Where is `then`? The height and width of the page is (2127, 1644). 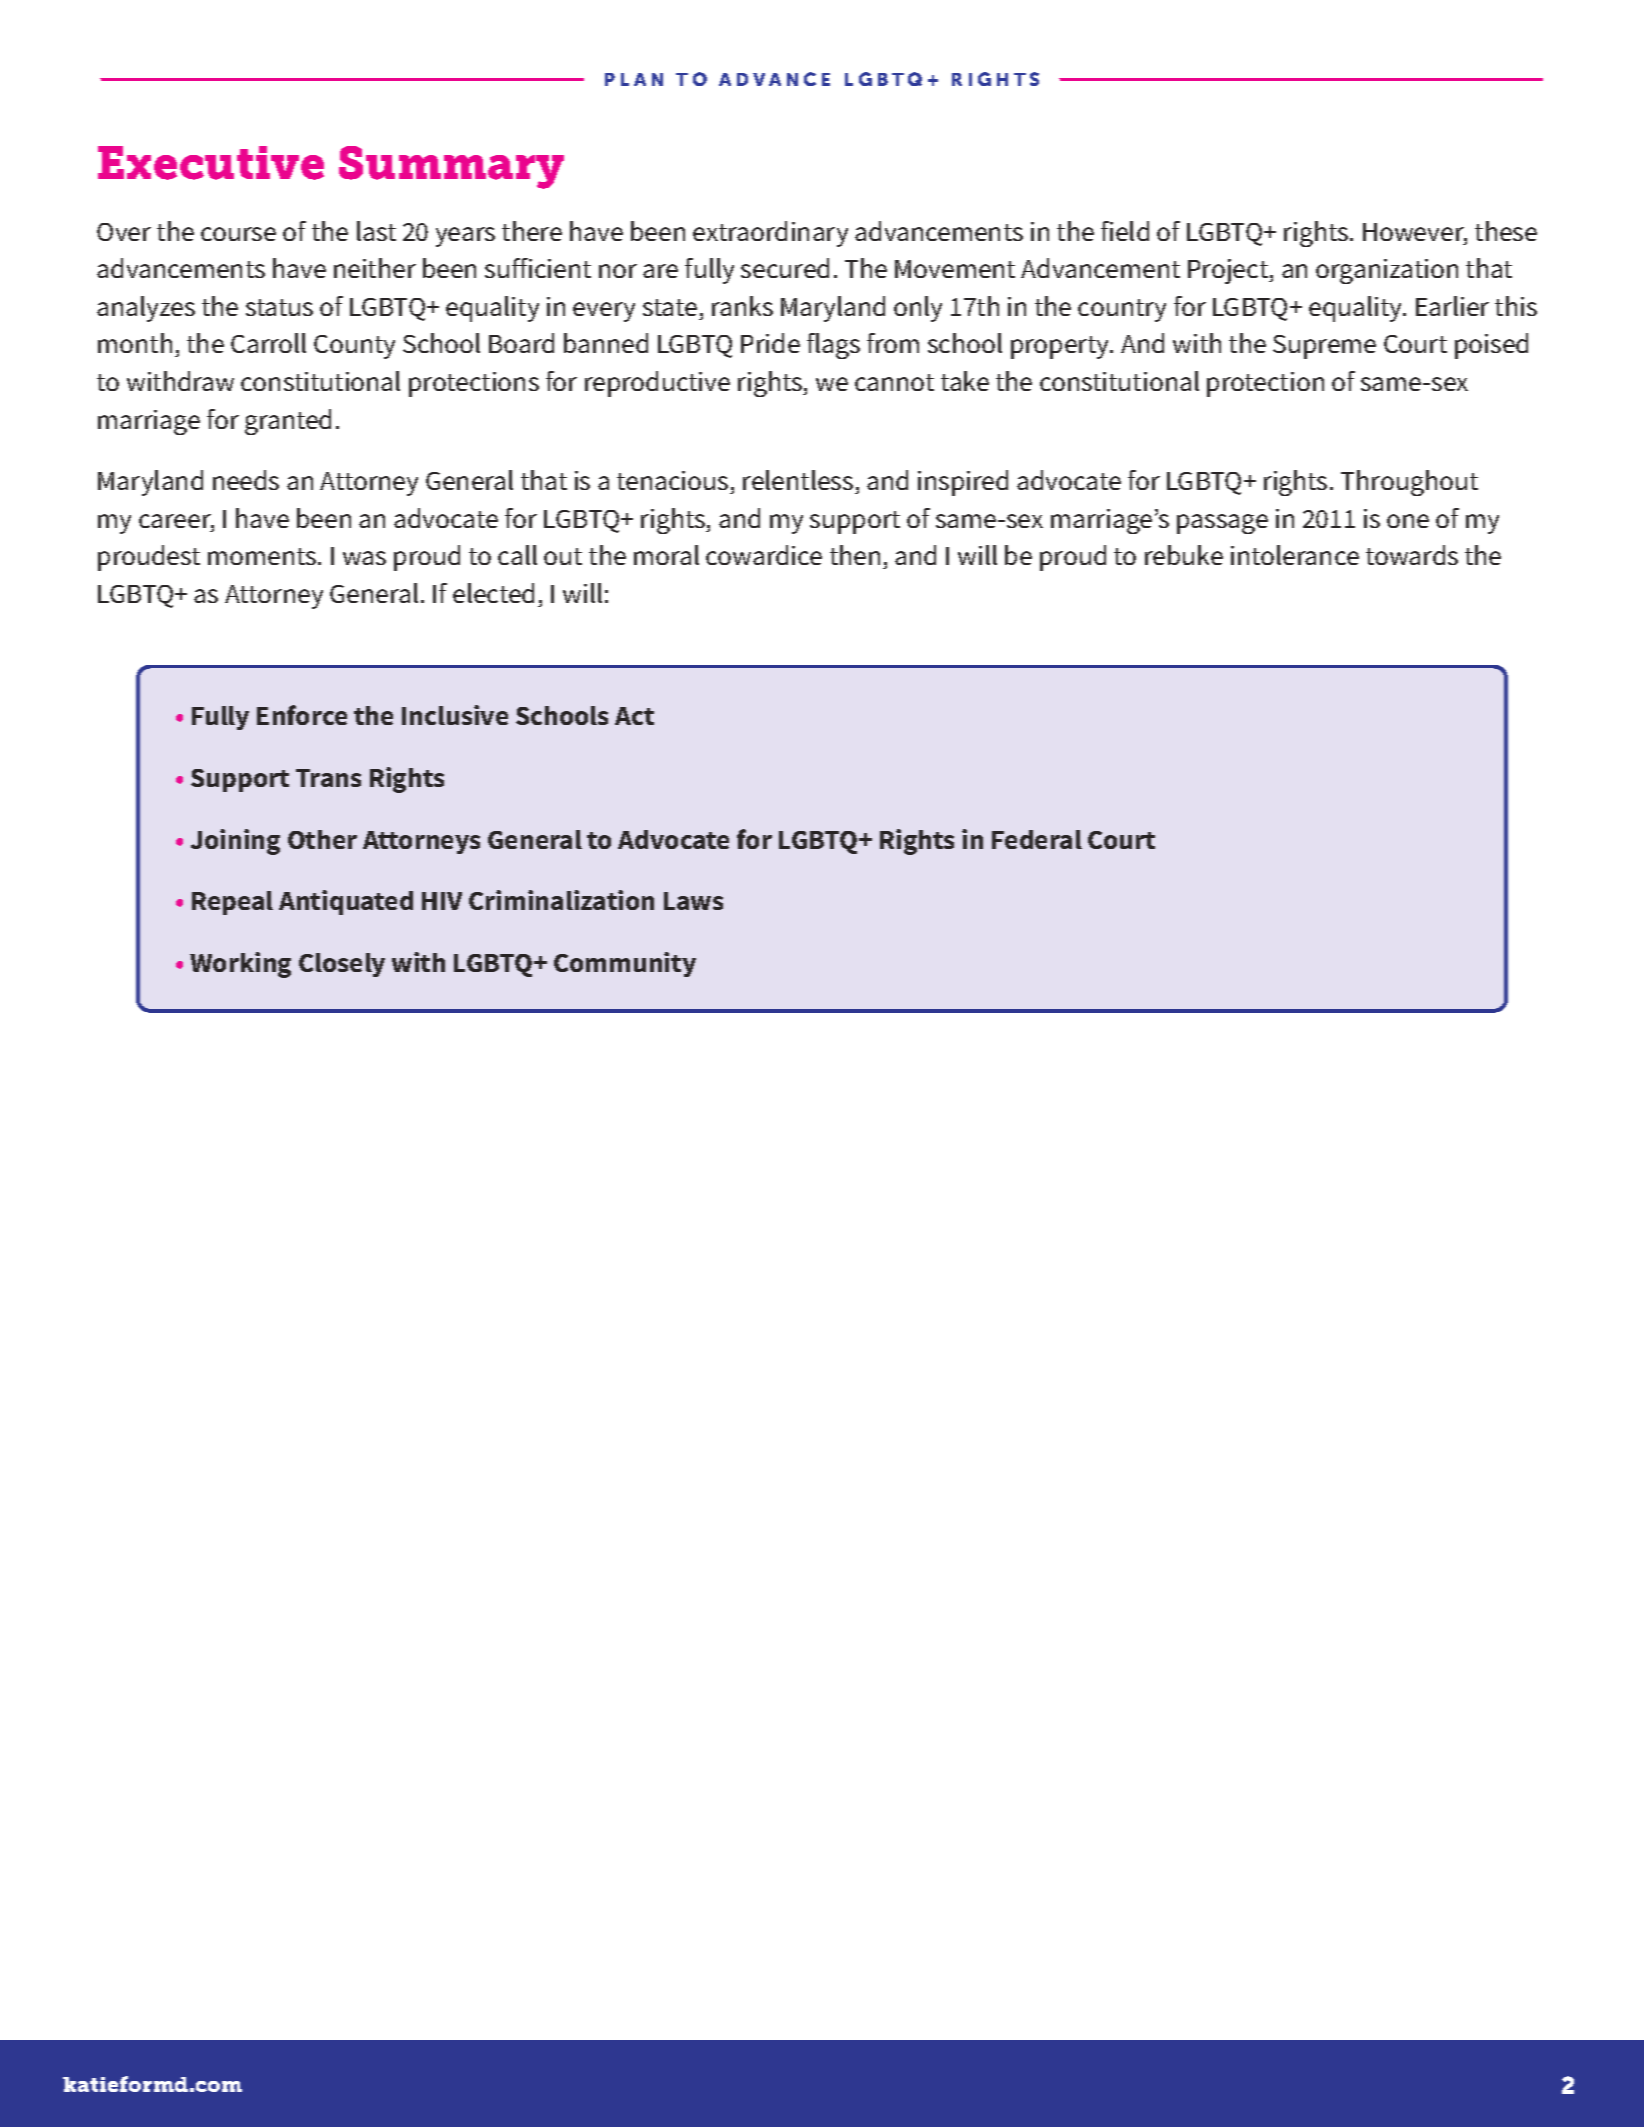
then is located at coordinates (855, 555).
